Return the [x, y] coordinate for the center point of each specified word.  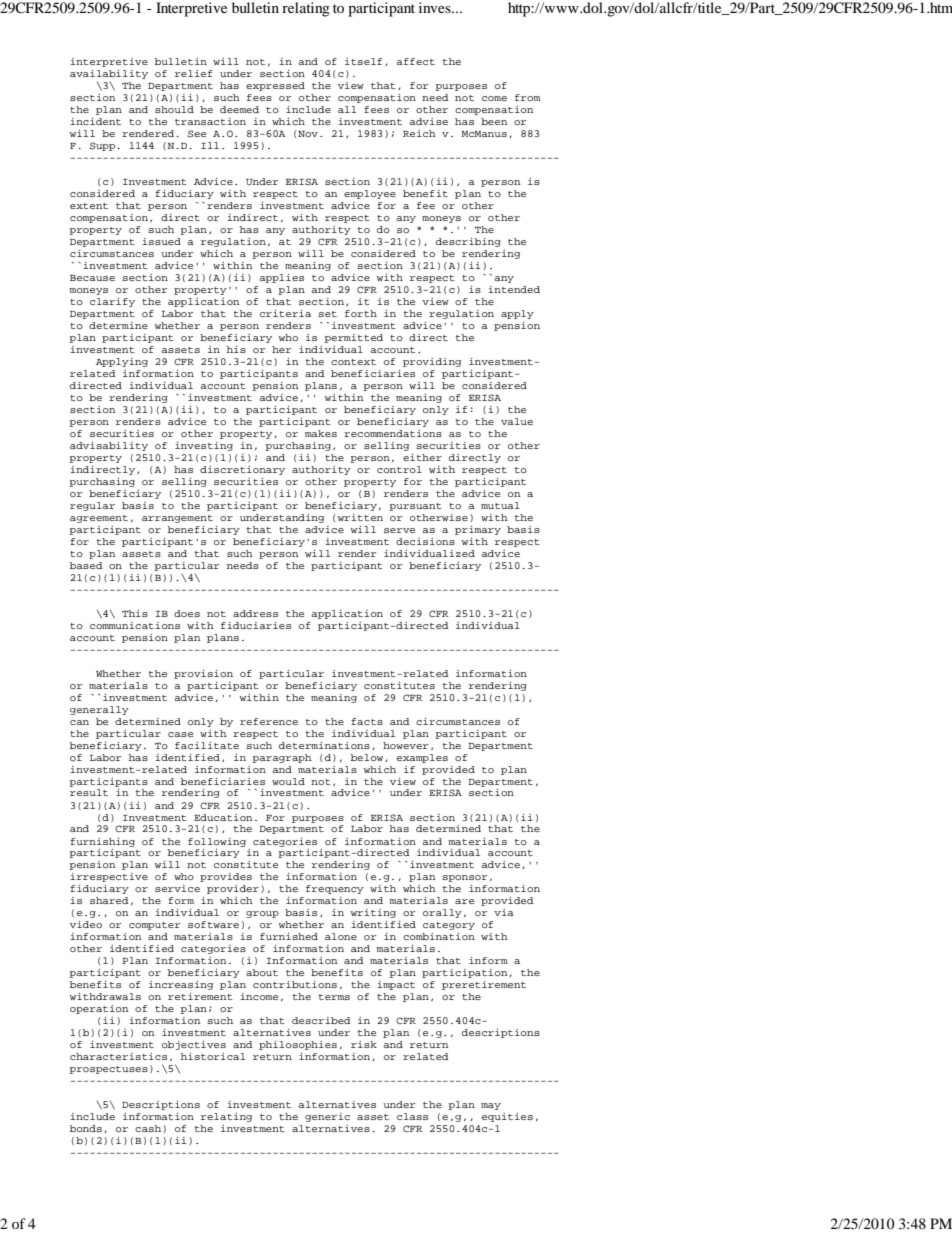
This [135, 613]
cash [148, 1128]
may [491, 1106]
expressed [275, 86]
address [255, 613]
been [494, 121]
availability [109, 74]
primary [478, 530]
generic [327, 1117]
